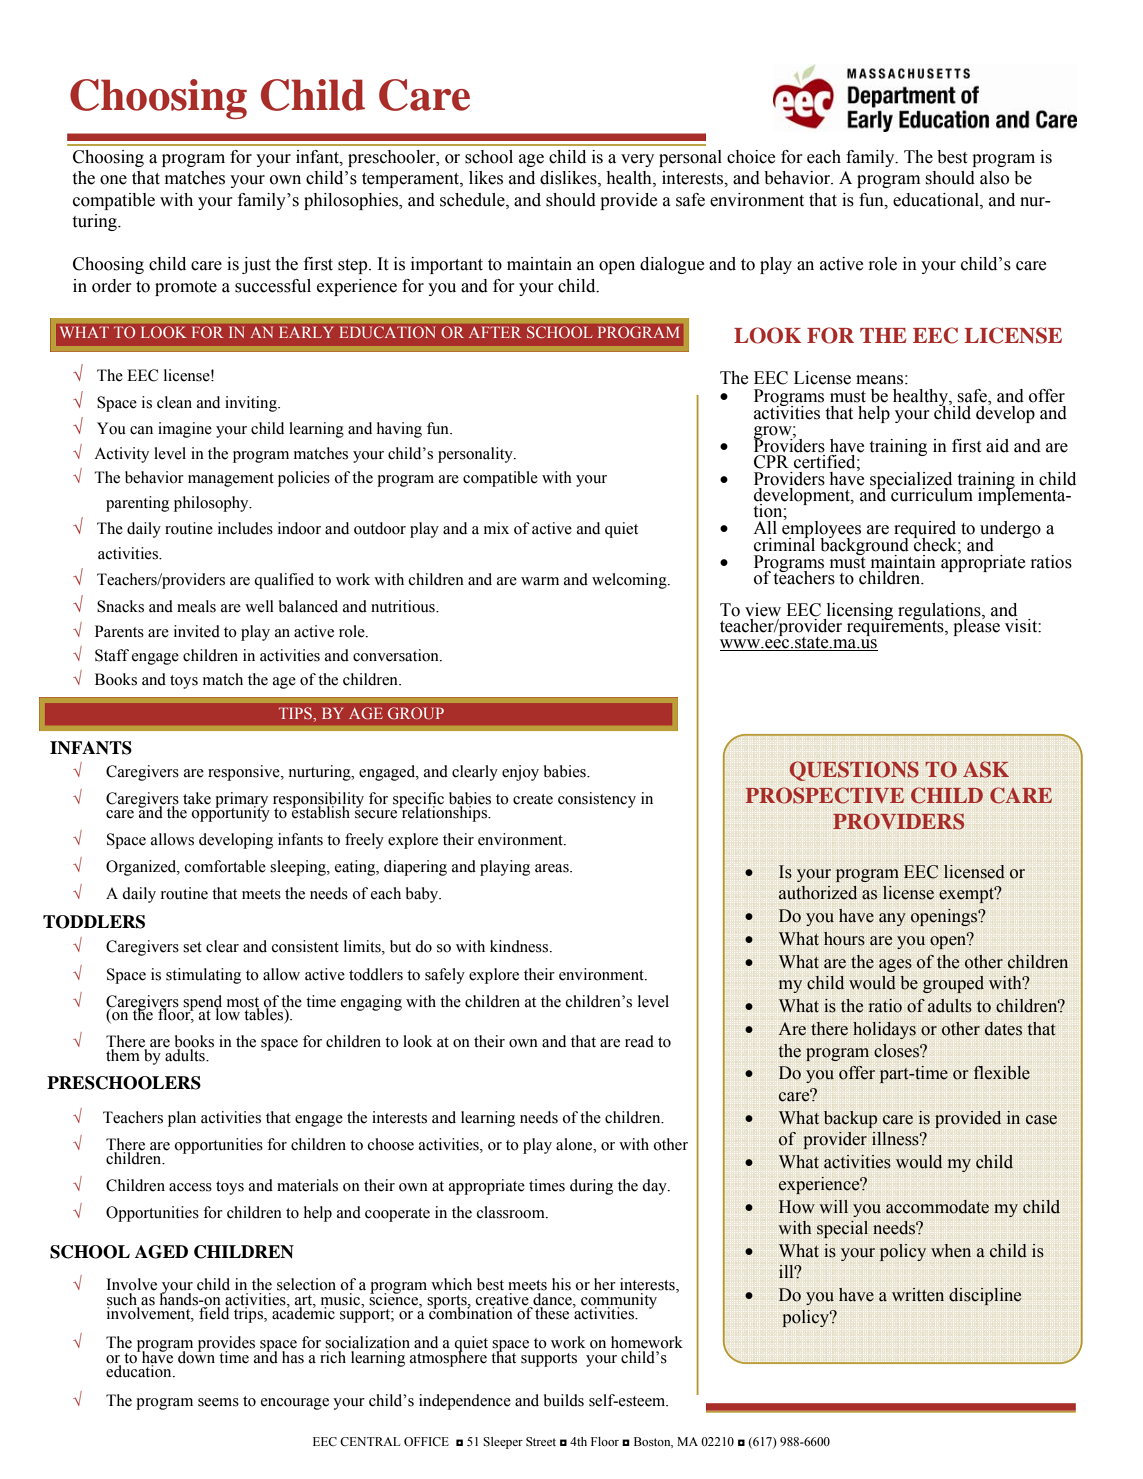 This page has width=1143, height=1479. Describe the element at coordinates (218, 1402) in the page. I see `seems` at that location.
